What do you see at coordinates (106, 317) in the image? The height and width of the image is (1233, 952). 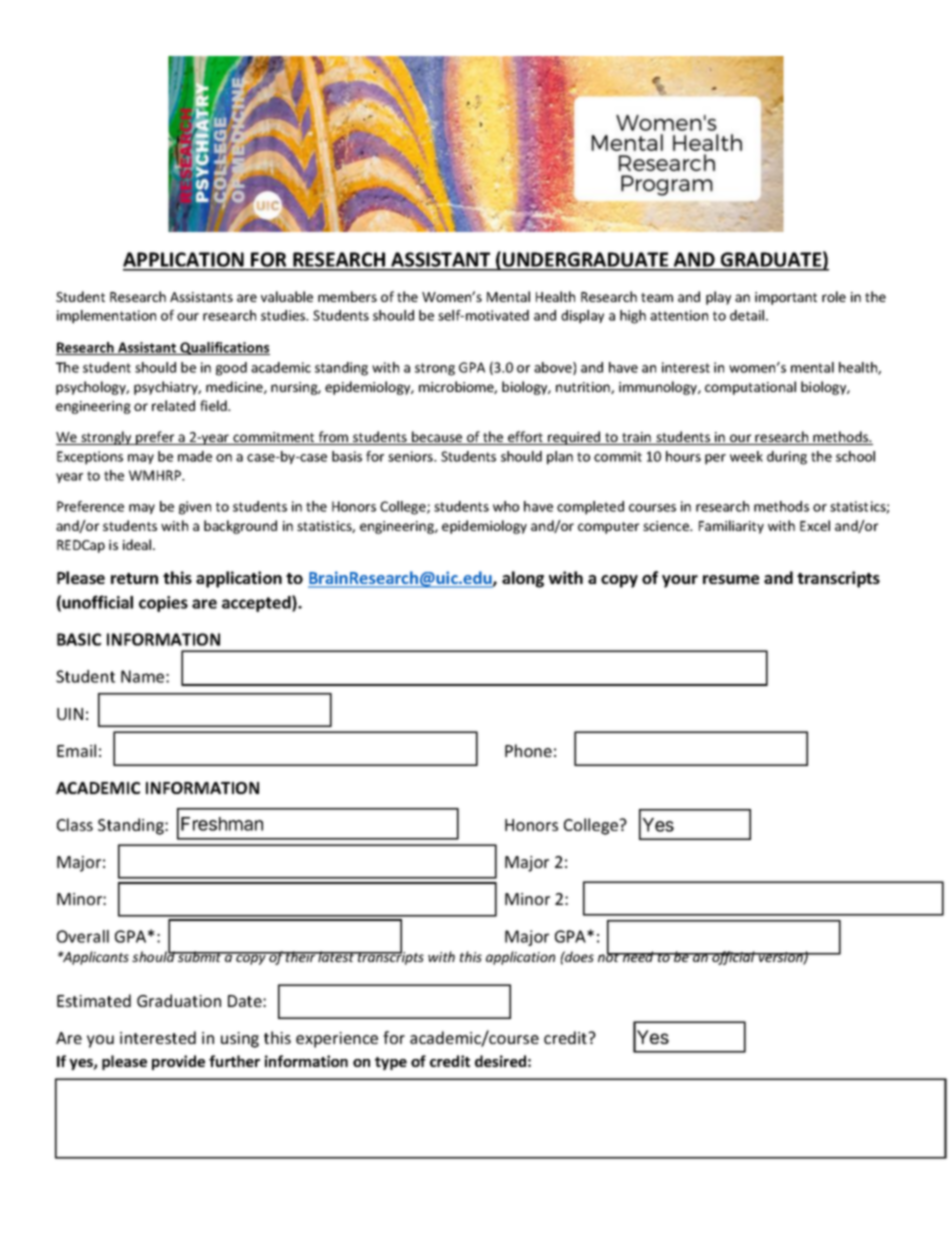 I see `implementation` at bounding box center [106, 317].
